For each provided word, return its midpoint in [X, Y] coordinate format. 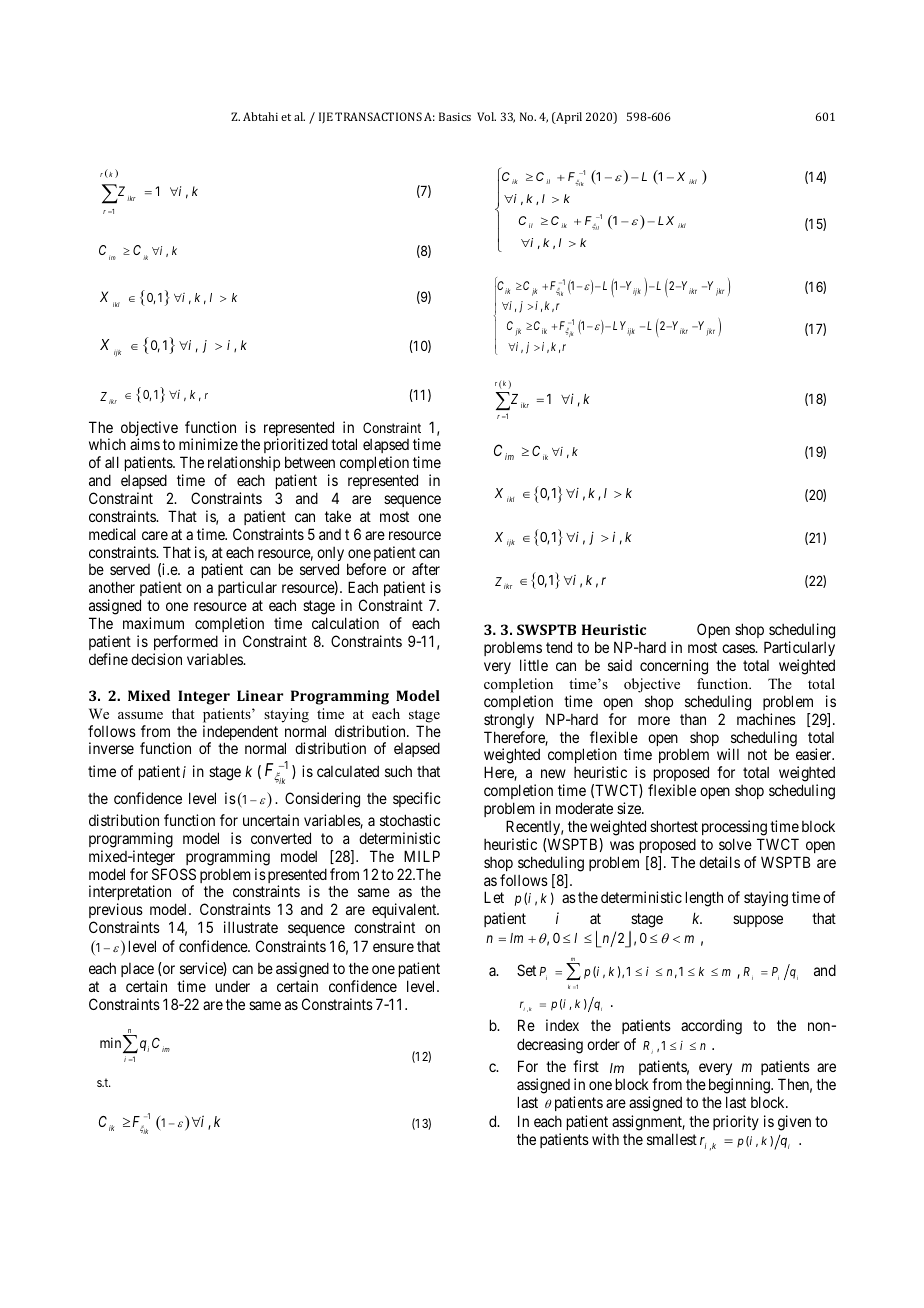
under [233, 986]
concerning [674, 667]
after [426, 569]
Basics [455, 116]
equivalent [405, 912]
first [586, 1066]
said [620, 665]
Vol [486, 116]
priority [736, 1122]
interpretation [130, 894]
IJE [326, 118]
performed [186, 642]
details [719, 862]
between [310, 462]
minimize [208, 444]
